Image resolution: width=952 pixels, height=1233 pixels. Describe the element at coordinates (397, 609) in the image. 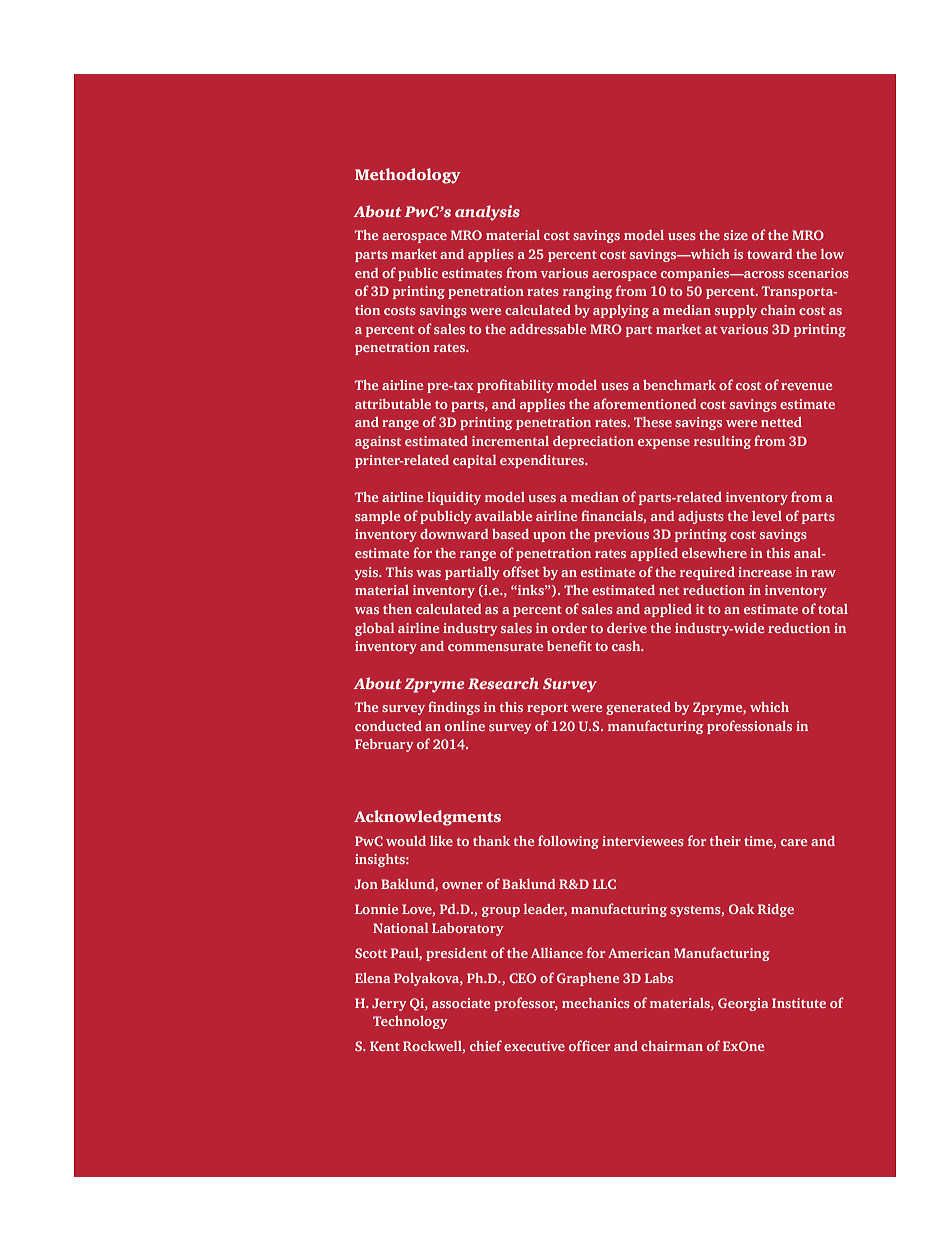

I see `then` at that location.
